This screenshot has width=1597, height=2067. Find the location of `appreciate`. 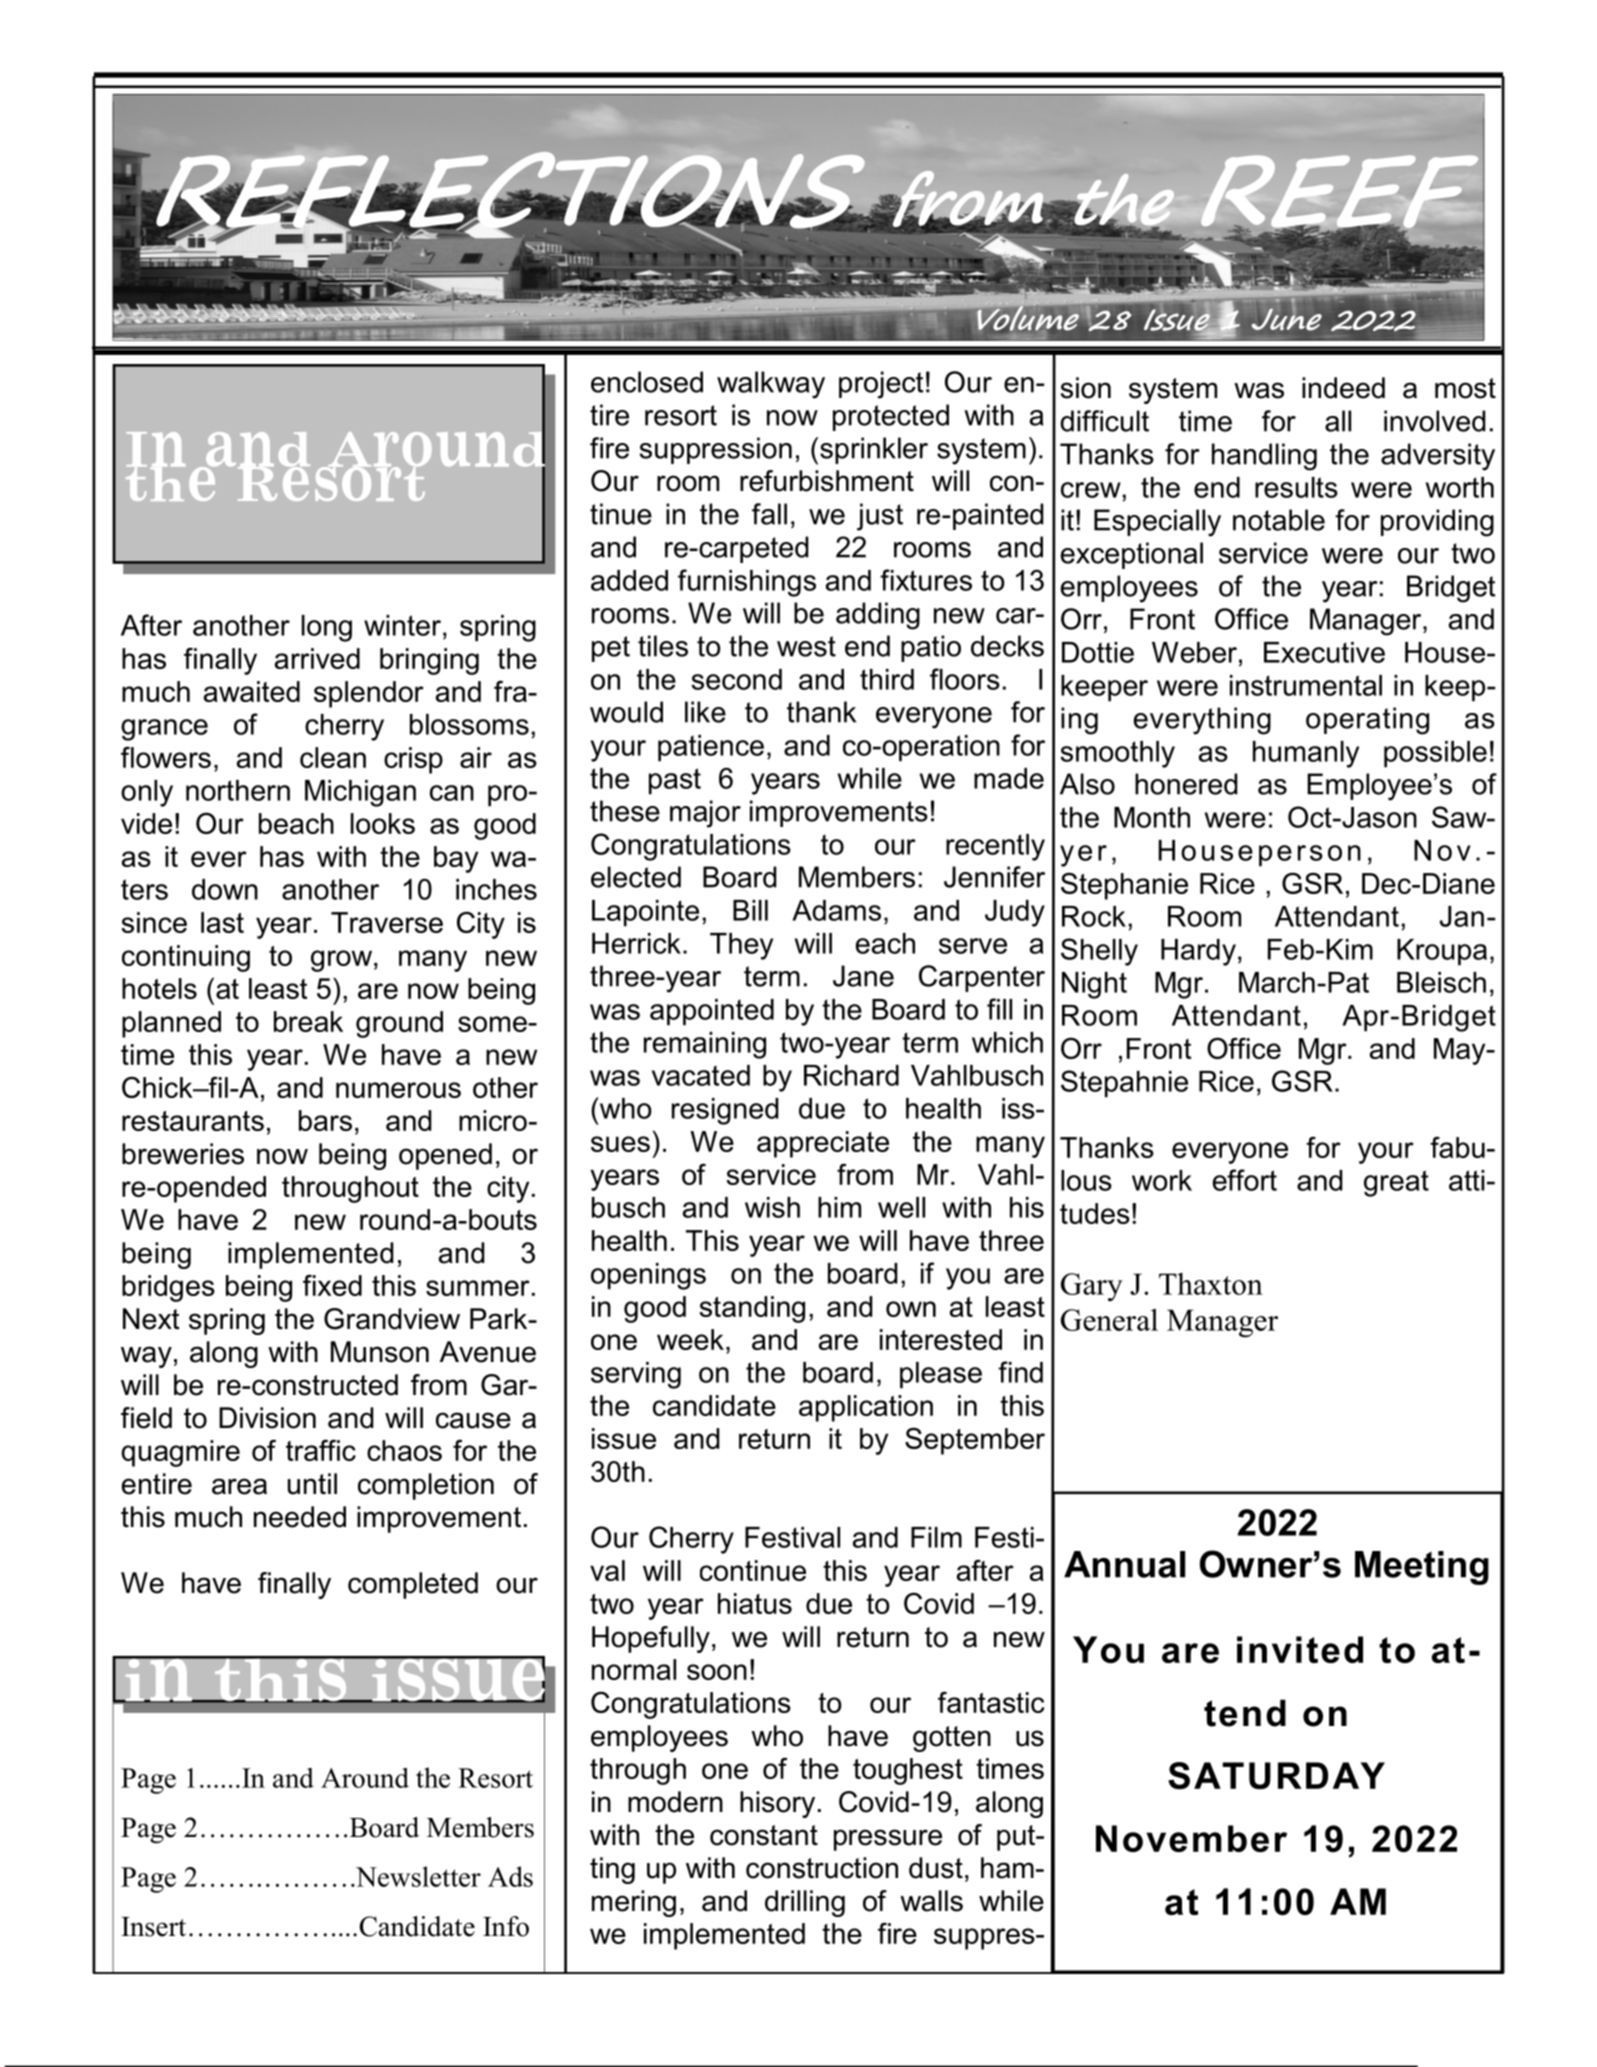

appreciate is located at coordinates (823, 1144).
